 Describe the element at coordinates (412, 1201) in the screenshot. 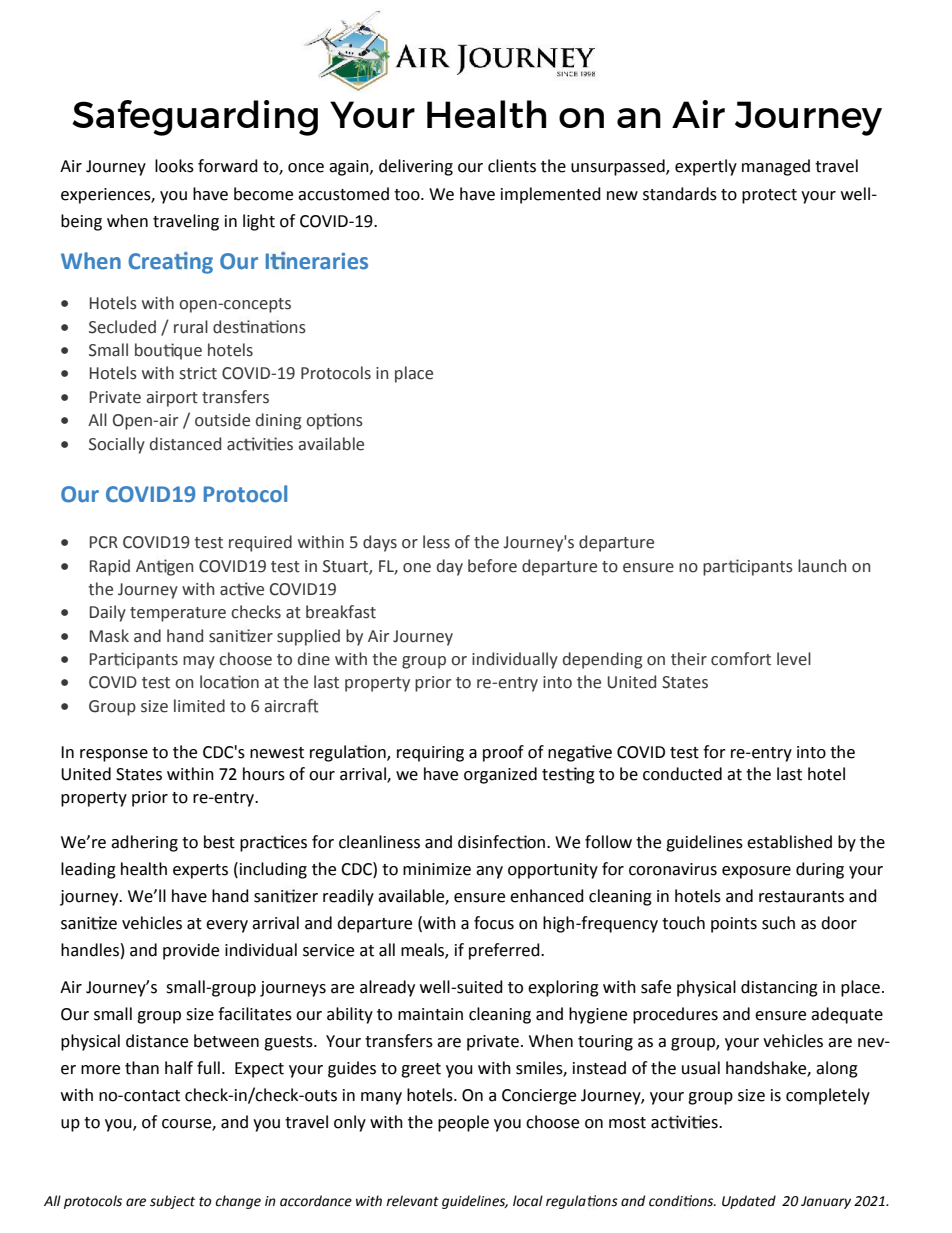

I see `relevant` at that location.
